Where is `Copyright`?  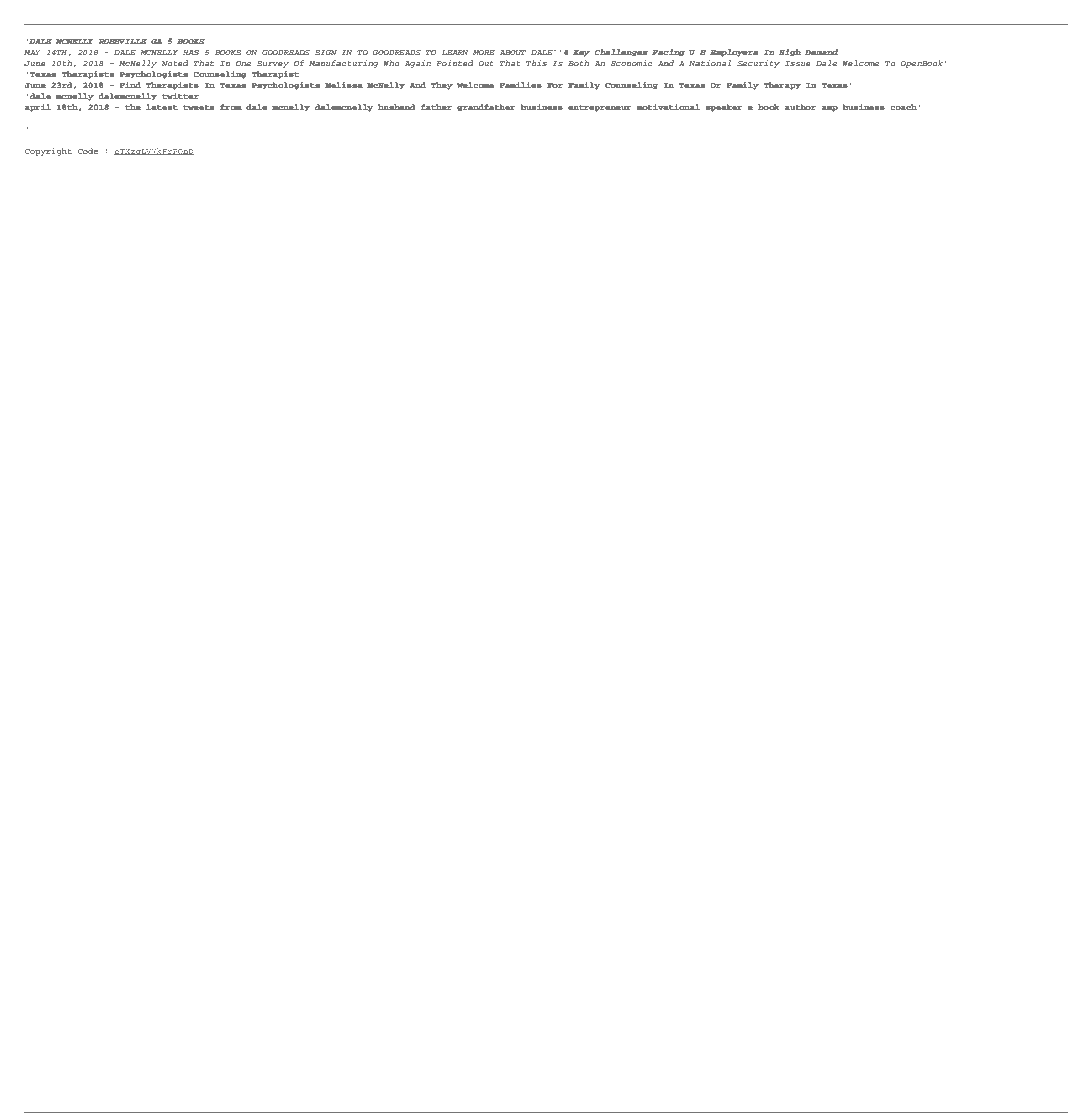
Copyright is located at coordinates (48, 152).
